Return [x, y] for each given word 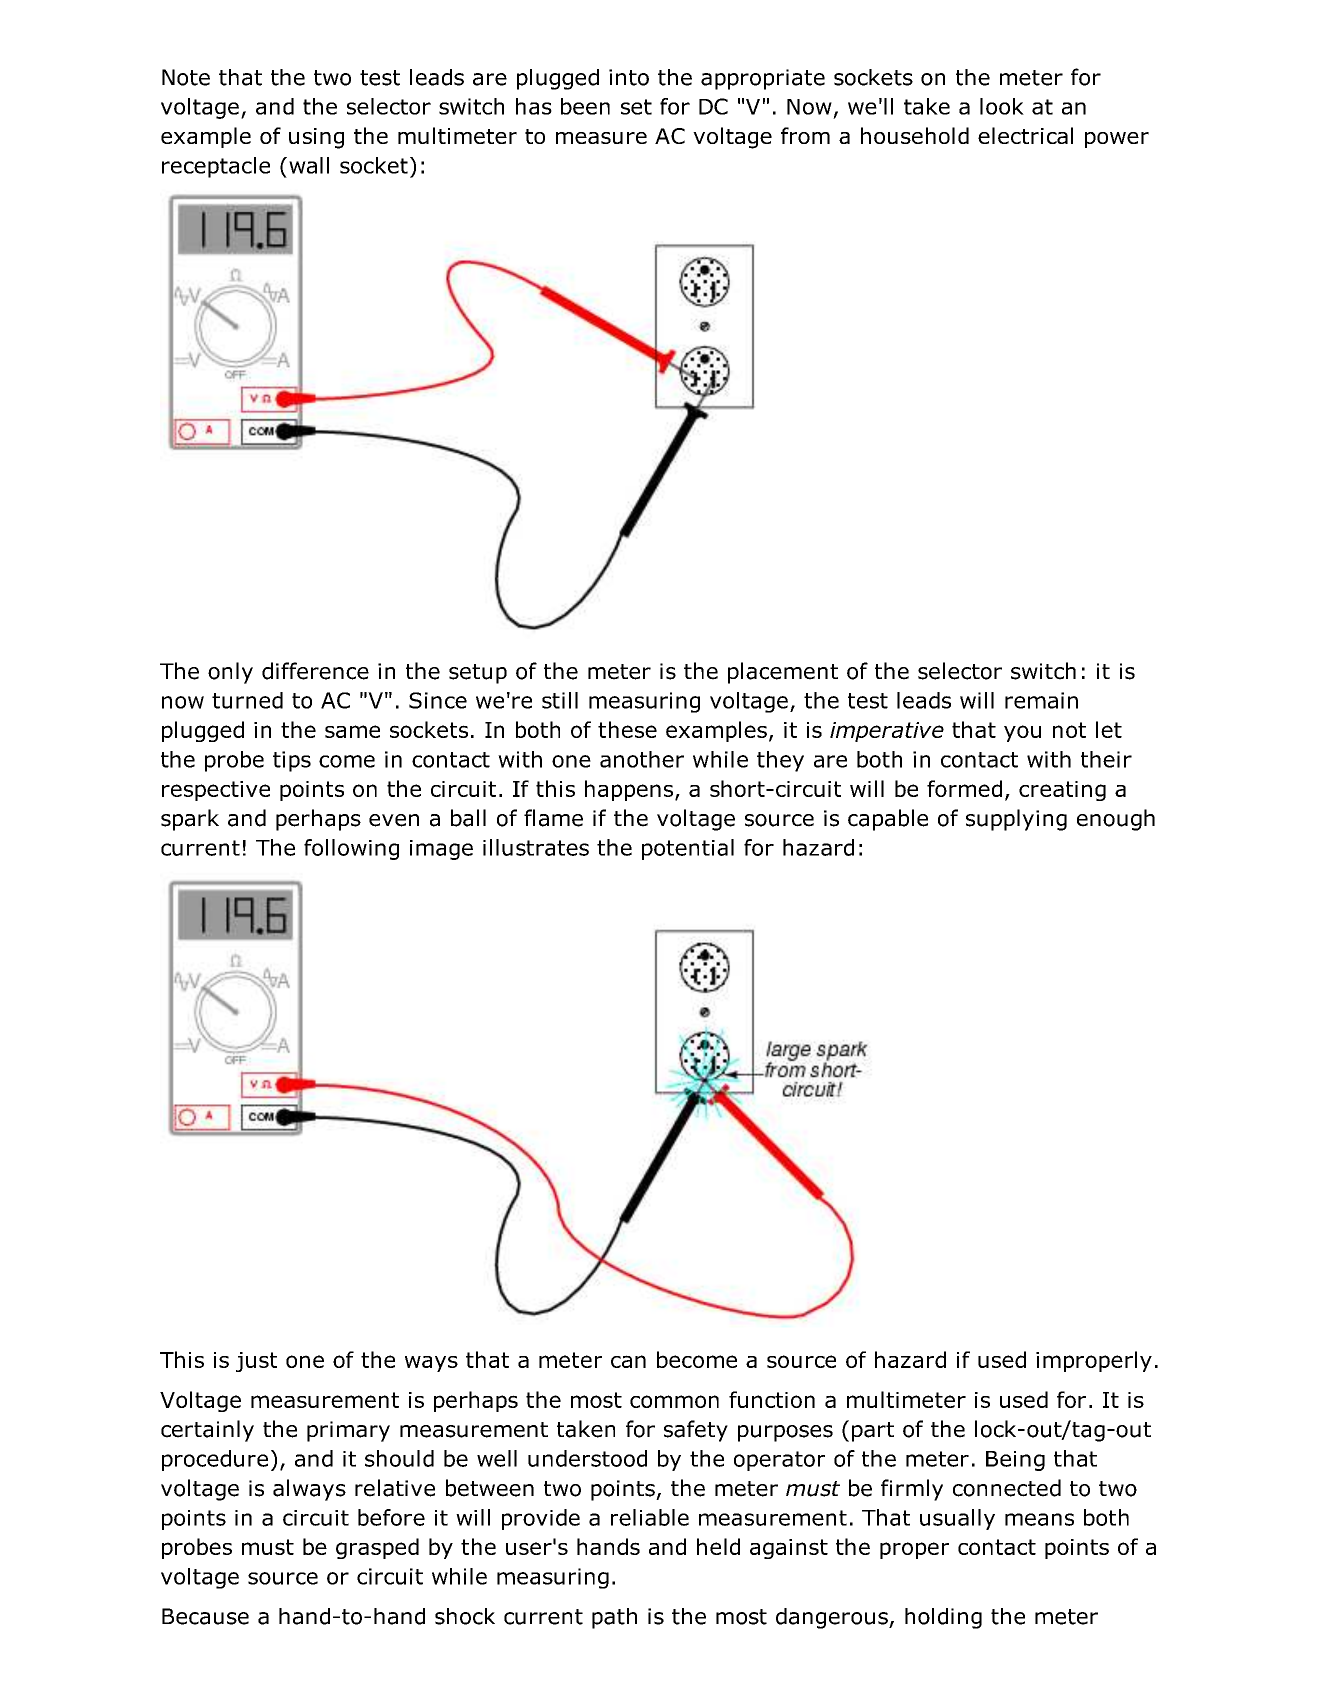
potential [688, 849]
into [629, 77]
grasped [377, 1548]
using [316, 138]
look [1002, 106]
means [1039, 1519]
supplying [1016, 820]
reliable [650, 1517]
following [351, 849]
